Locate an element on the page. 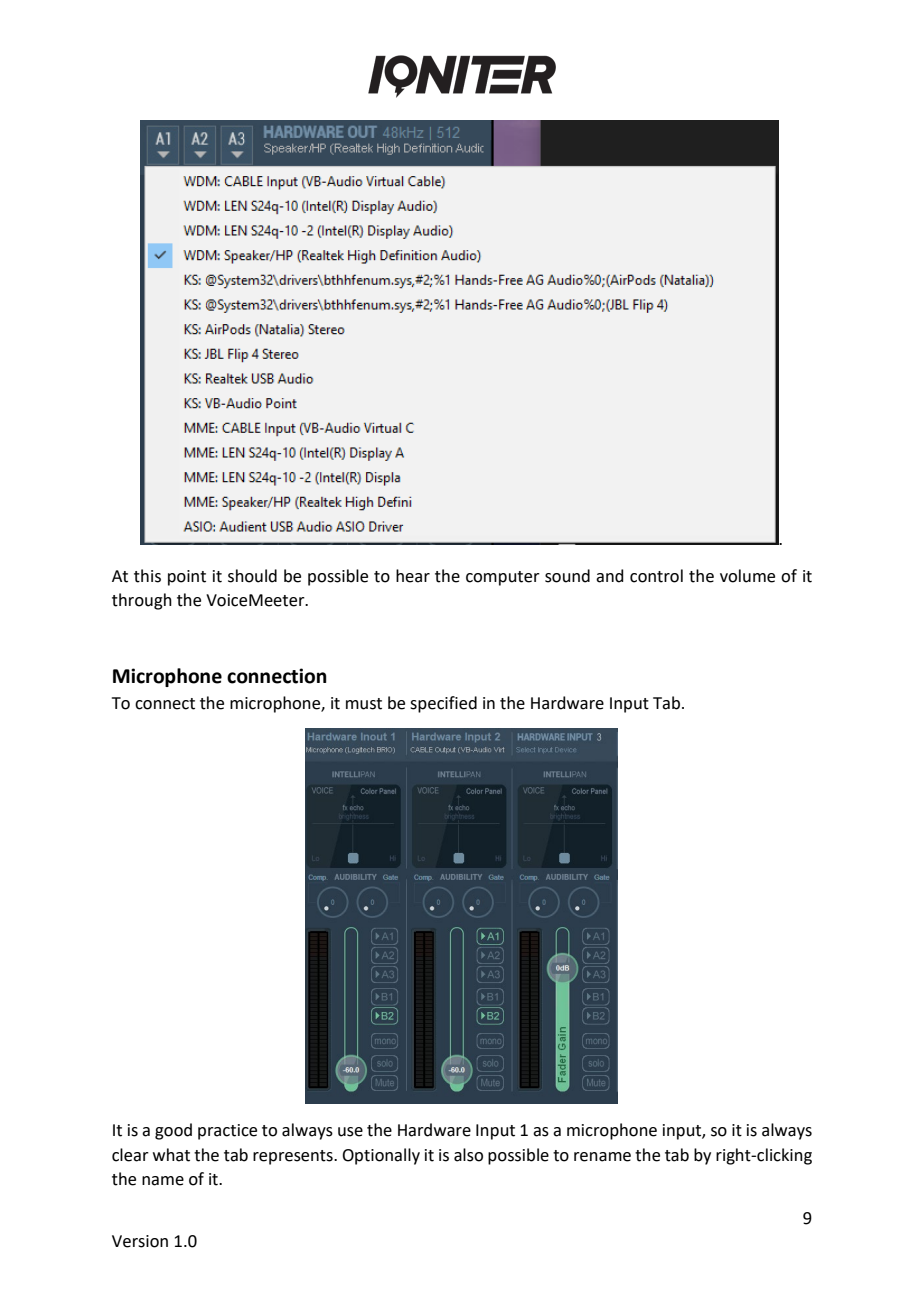 This document has width=924, height=1308. point is located at coordinates (187, 578).
